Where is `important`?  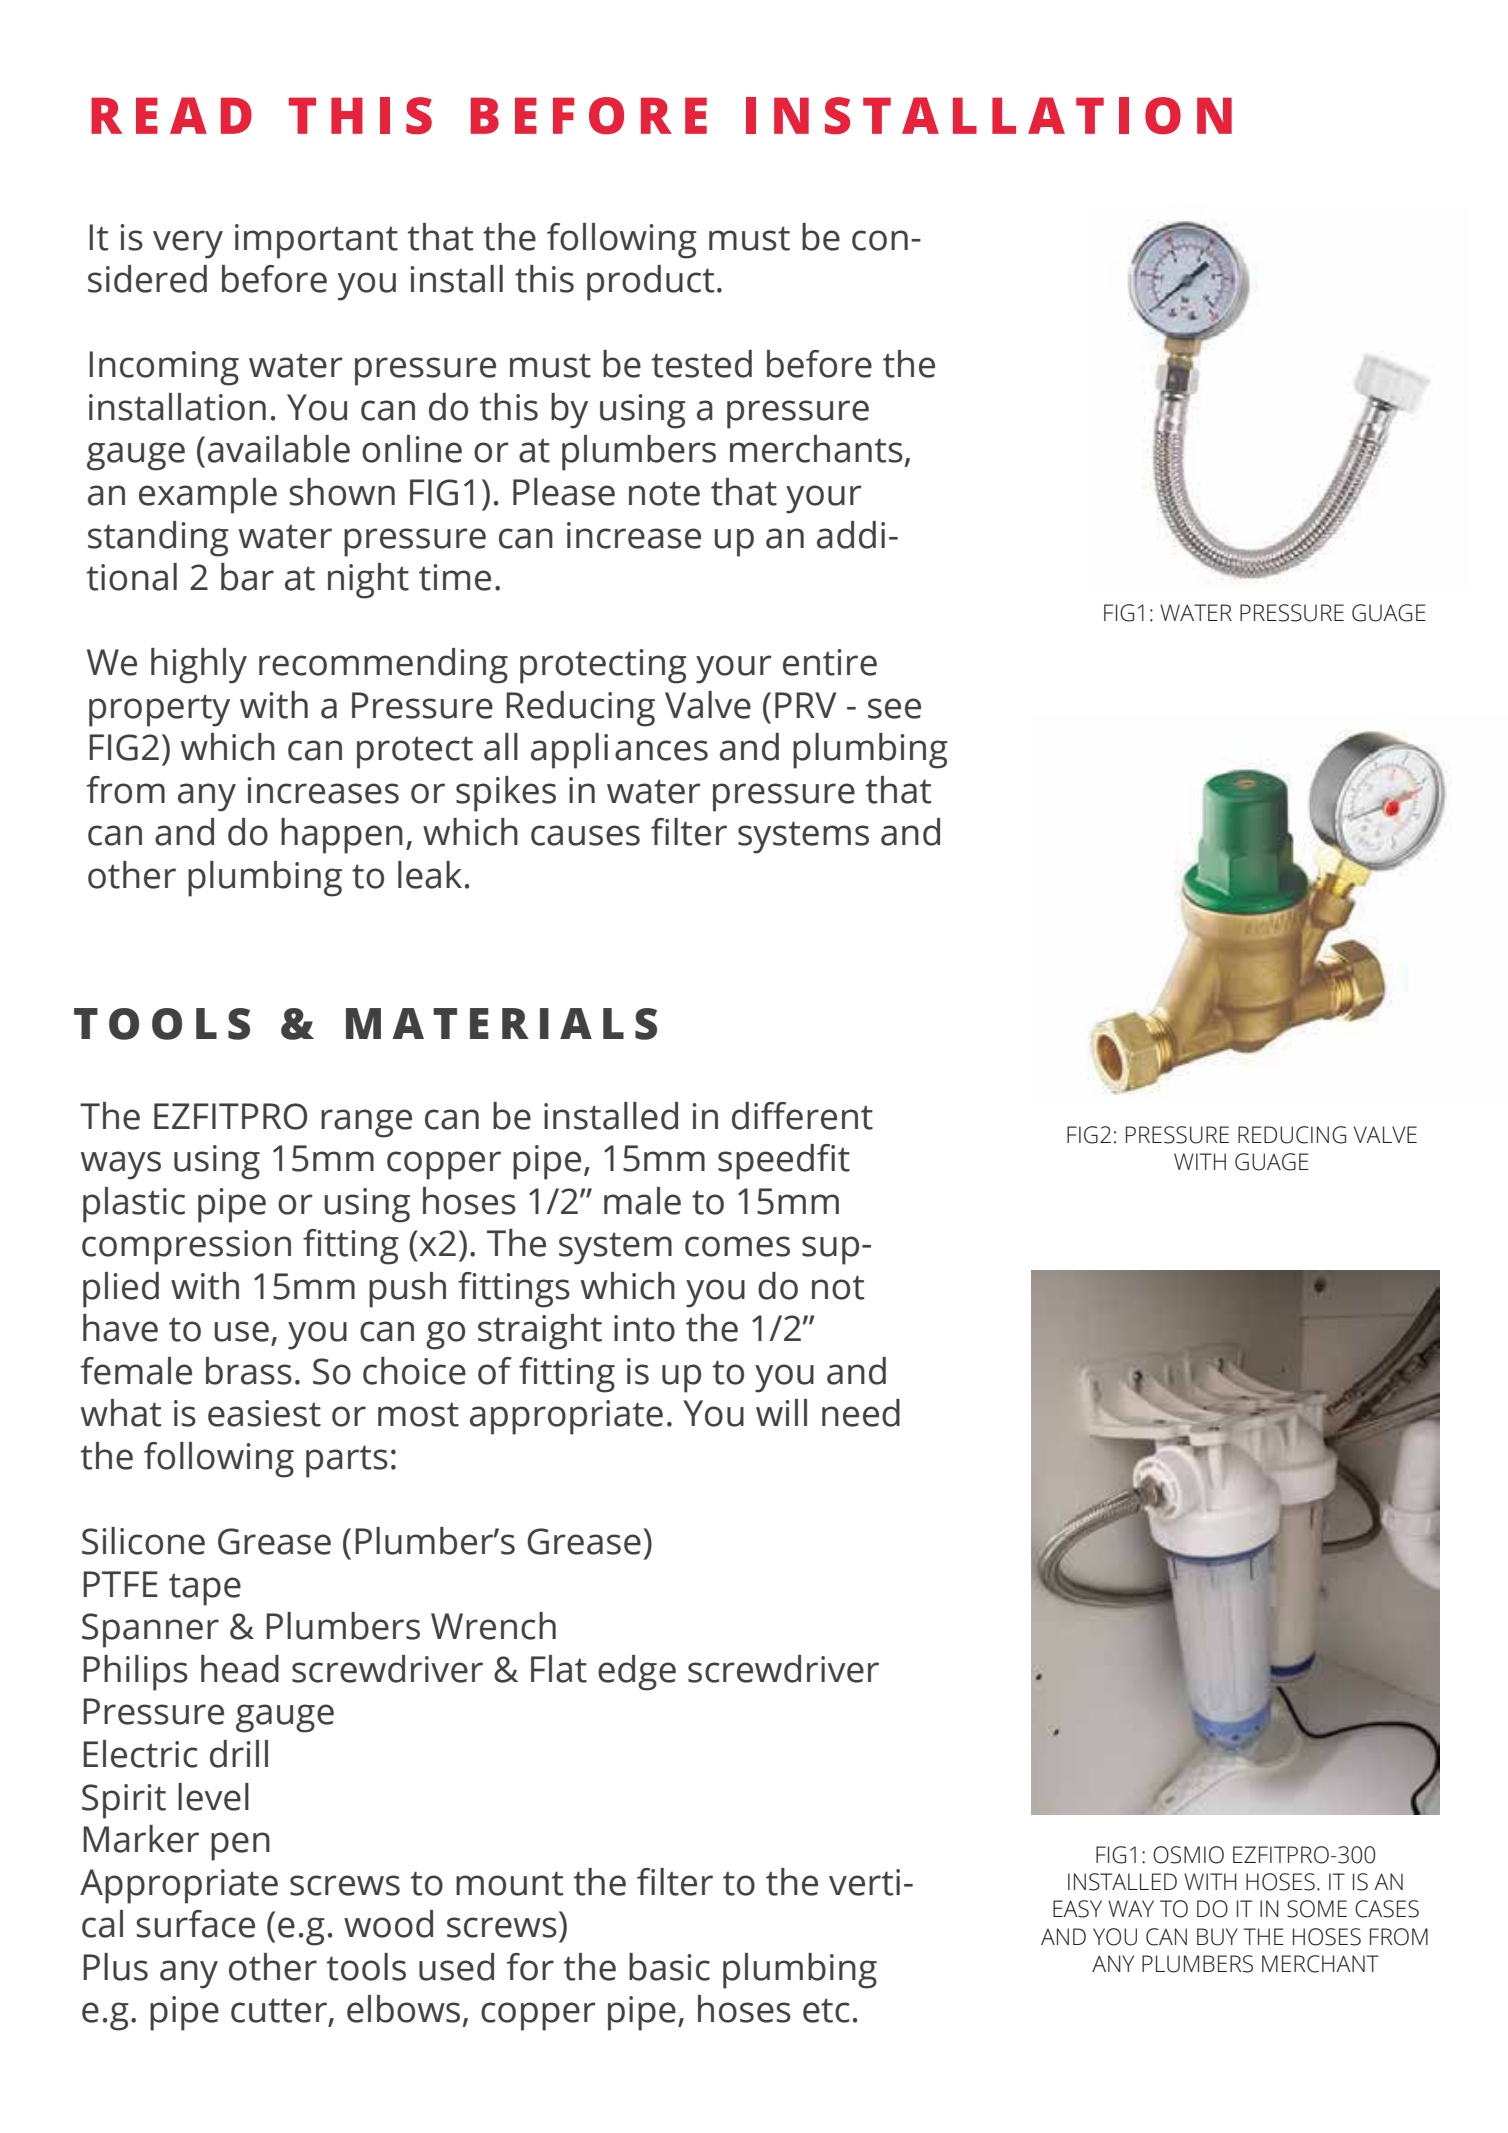
important is located at coordinates (316, 241).
